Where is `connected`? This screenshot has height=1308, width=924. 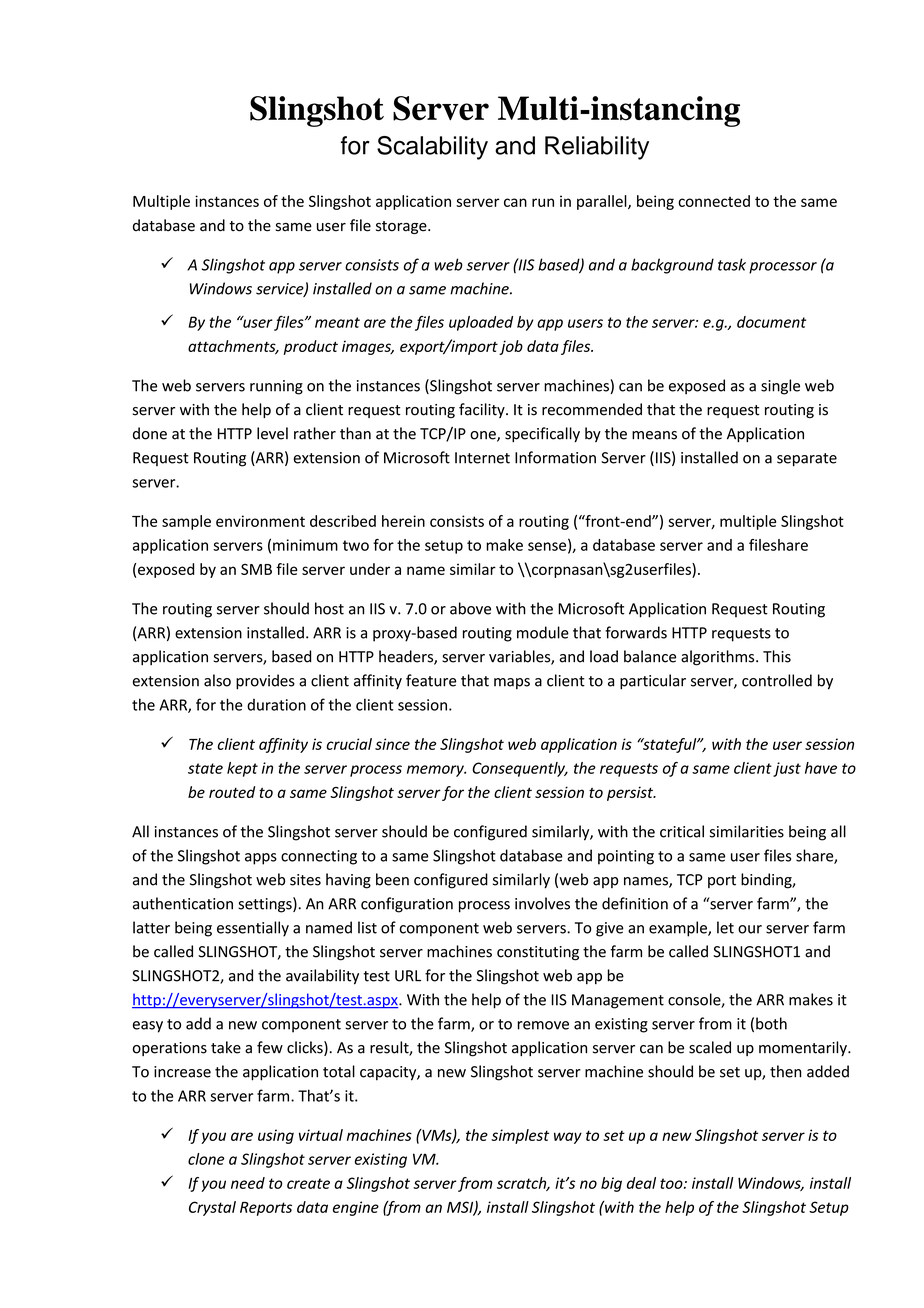 connected is located at coordinates (714, 201).
